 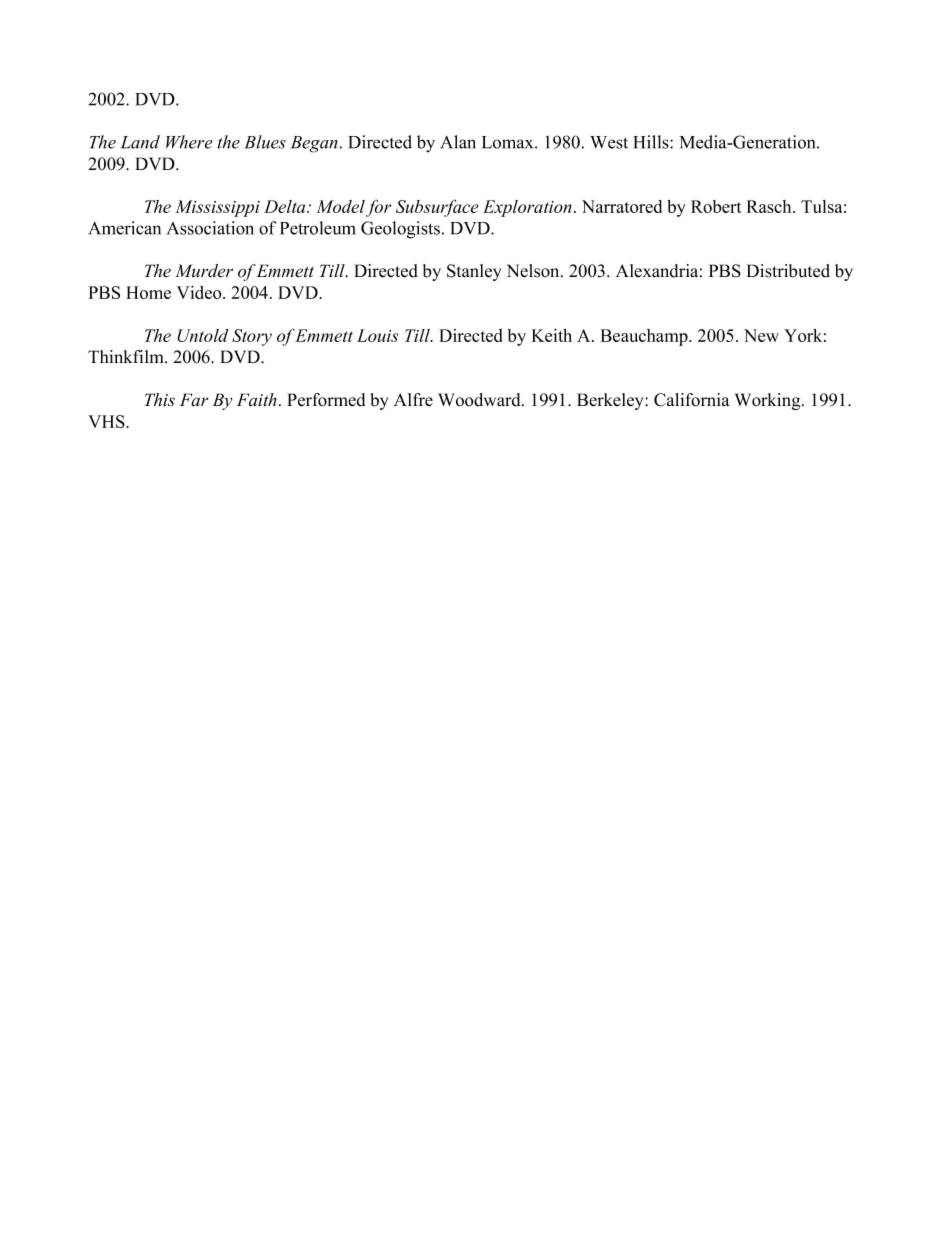 What do you see at coordinates (458, 142) in the screenshot?
I see `Alan` at bounding box center [458, 142].
